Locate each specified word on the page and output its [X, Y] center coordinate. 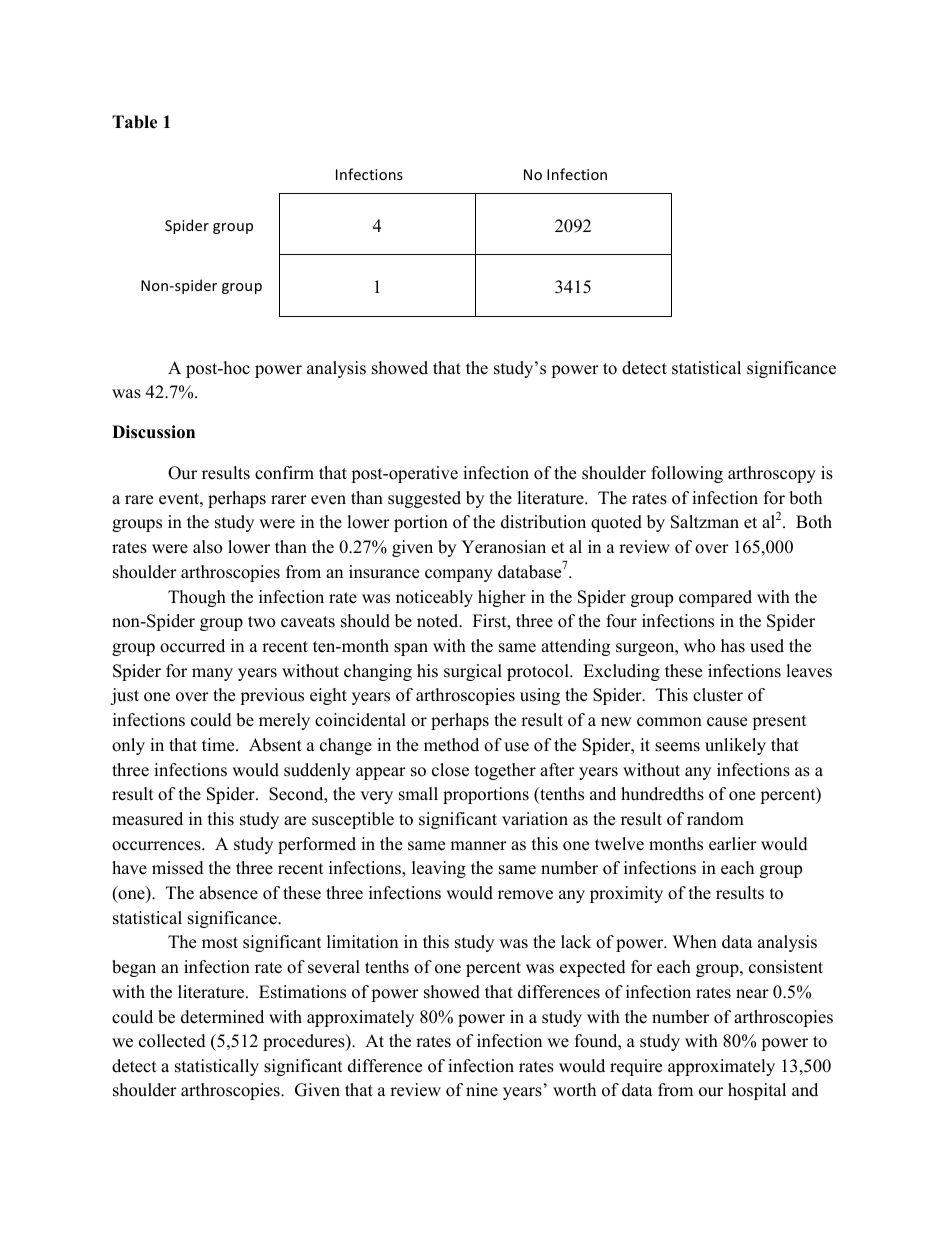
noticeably [434, 598]
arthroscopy [772, 474]
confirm [284, 473]
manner [478, 846]
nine [482, 1090]
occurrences [157, 846]
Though [197, 598]
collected [172, 1041]
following [687, 474]
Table [134, 122]
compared [715, 598]
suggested [424, 499]
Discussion [153, 432]
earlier [733, 844]
